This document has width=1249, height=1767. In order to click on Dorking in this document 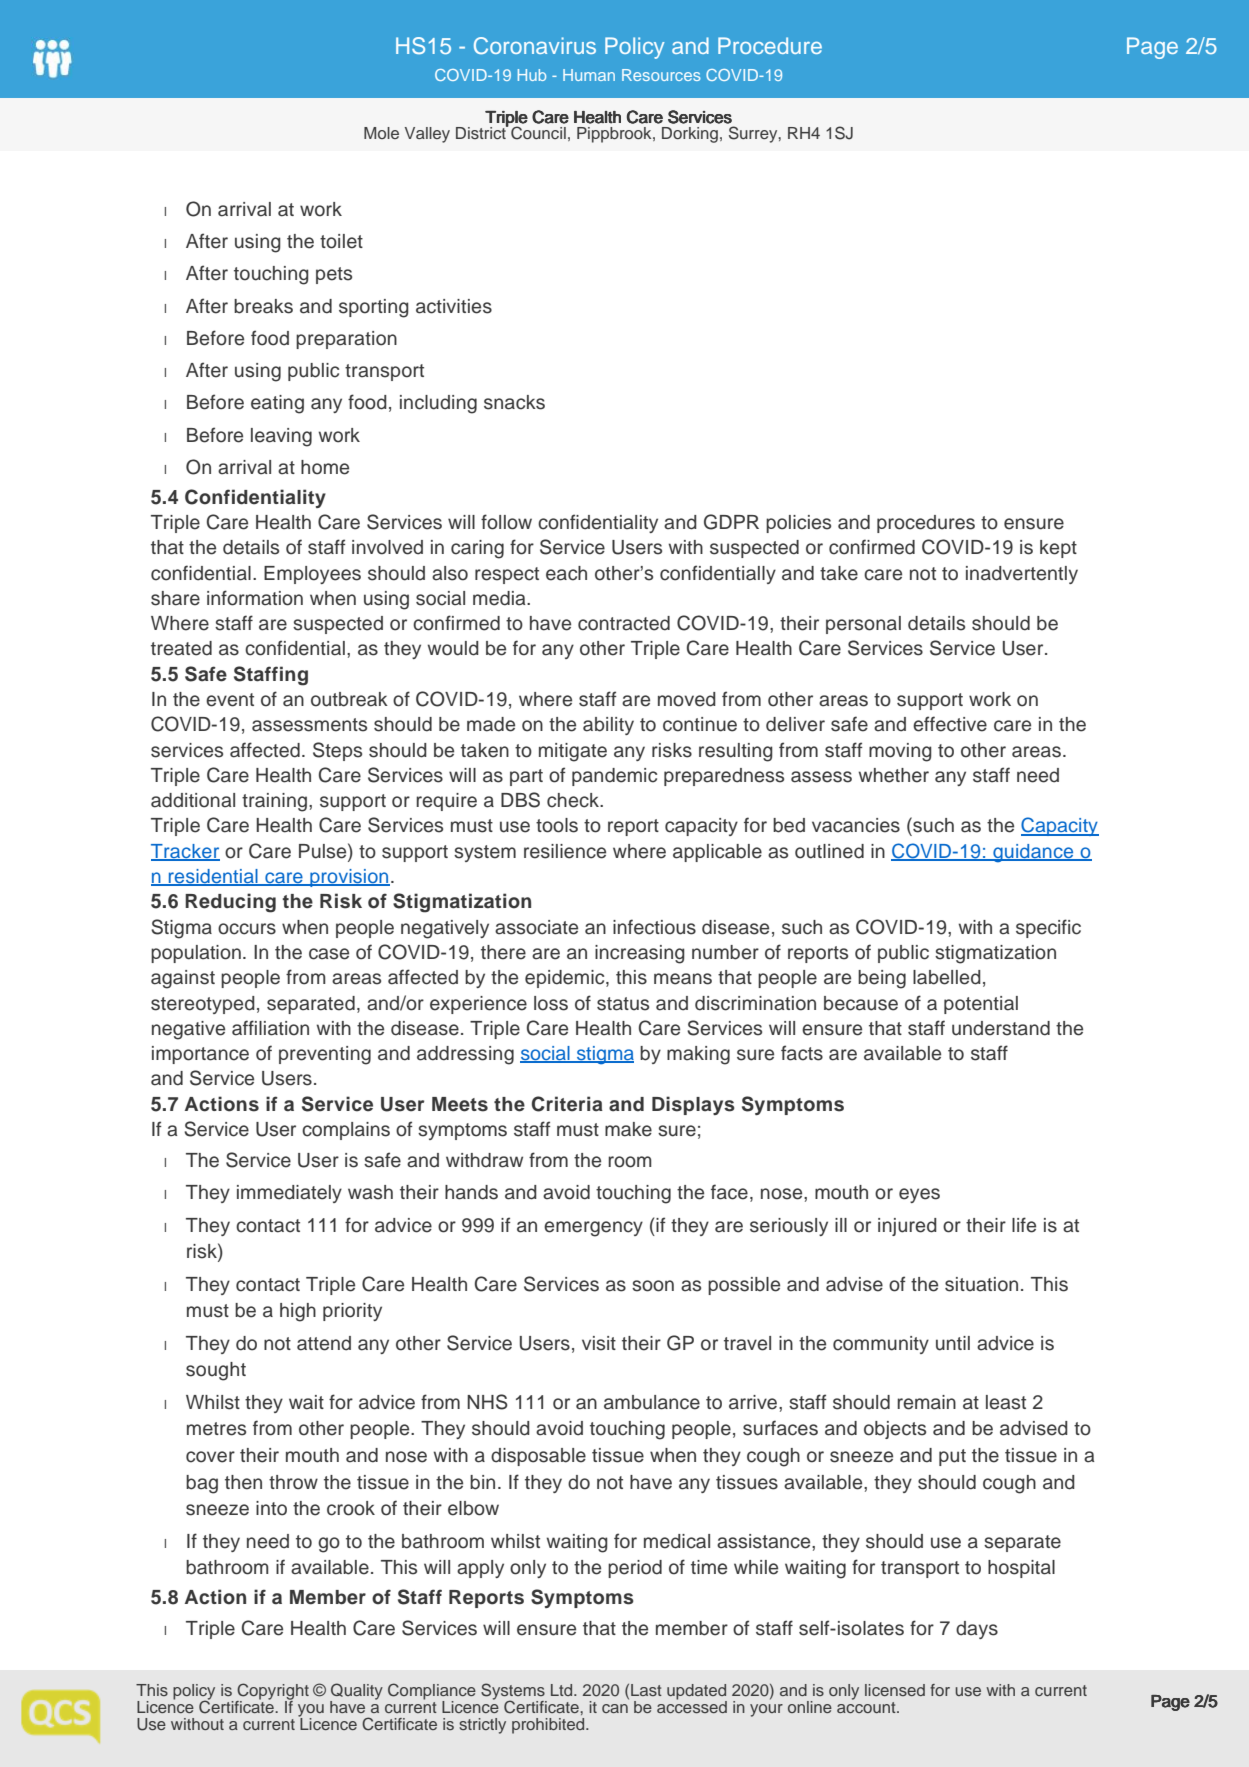, I will do `click(690, 135)`.
